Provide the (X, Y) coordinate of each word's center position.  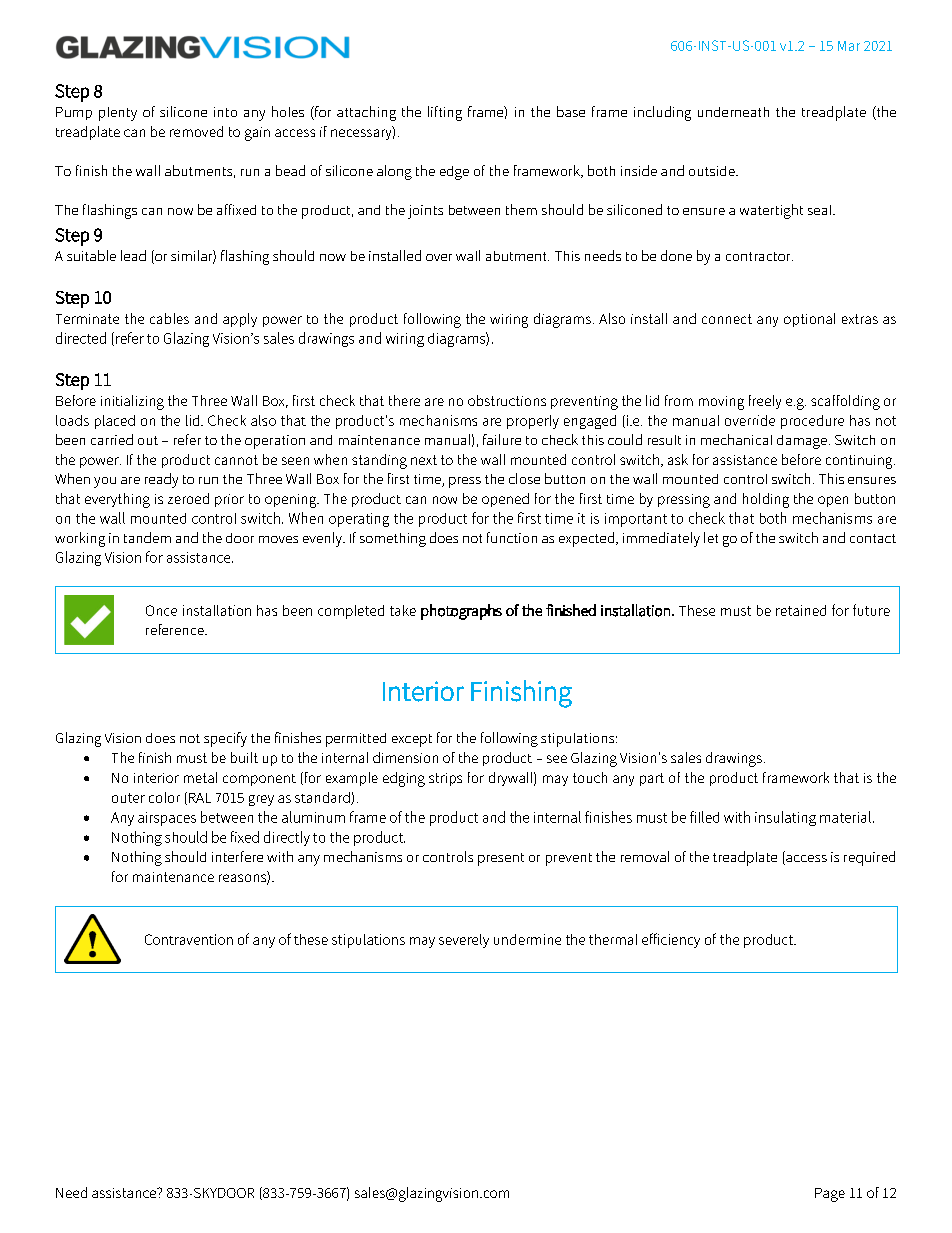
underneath (733, 112)
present (501, 859)
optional (809, 320)
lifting (445, 113)
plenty (118, 114)
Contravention (189, 939)
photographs (461, 612)
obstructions (507, 400)
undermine (527, 939)
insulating (785, 818)
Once (161, 610)
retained (801, 610)
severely (464, 941)
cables (169, 318)
